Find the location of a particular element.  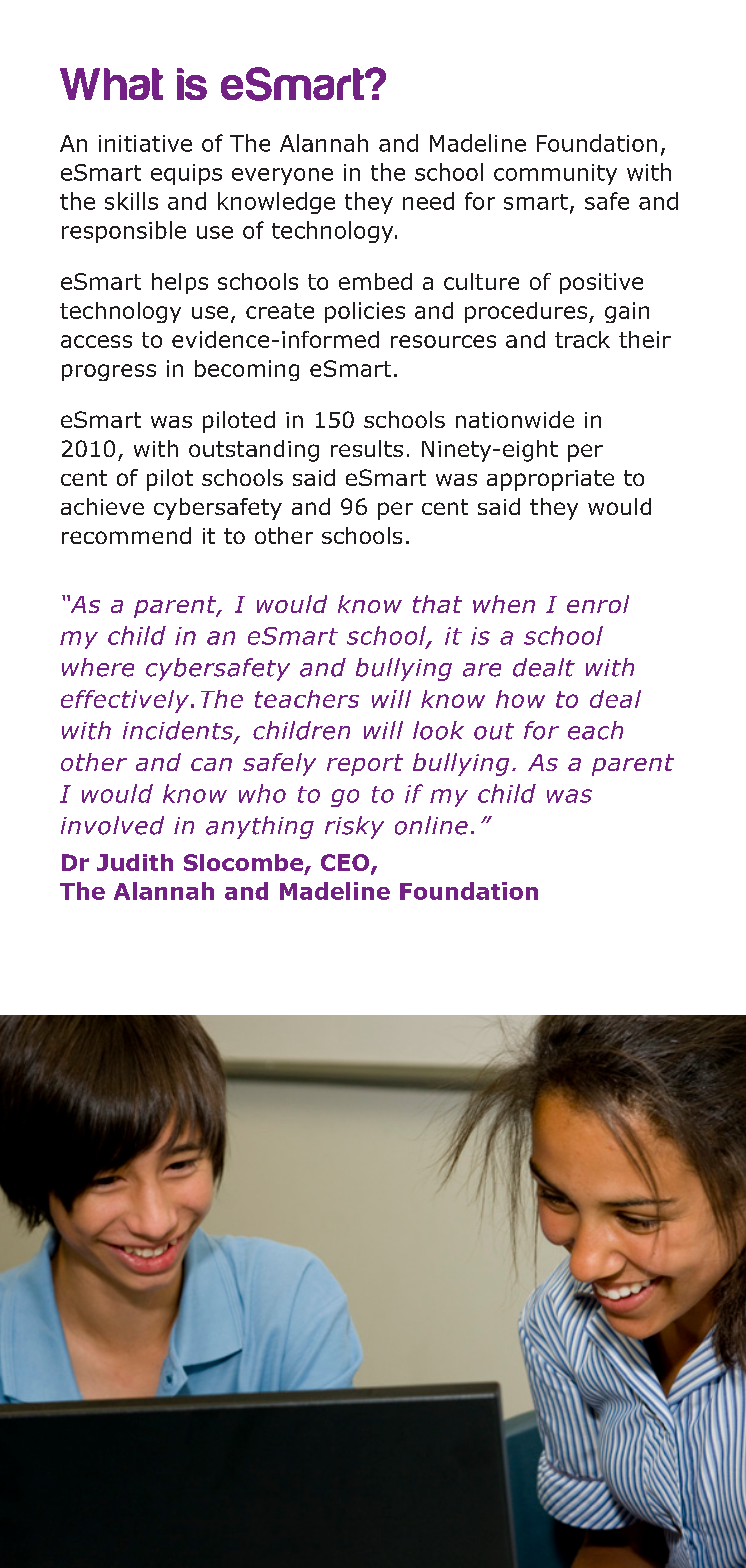

that is located at coordinates (437, 604).
